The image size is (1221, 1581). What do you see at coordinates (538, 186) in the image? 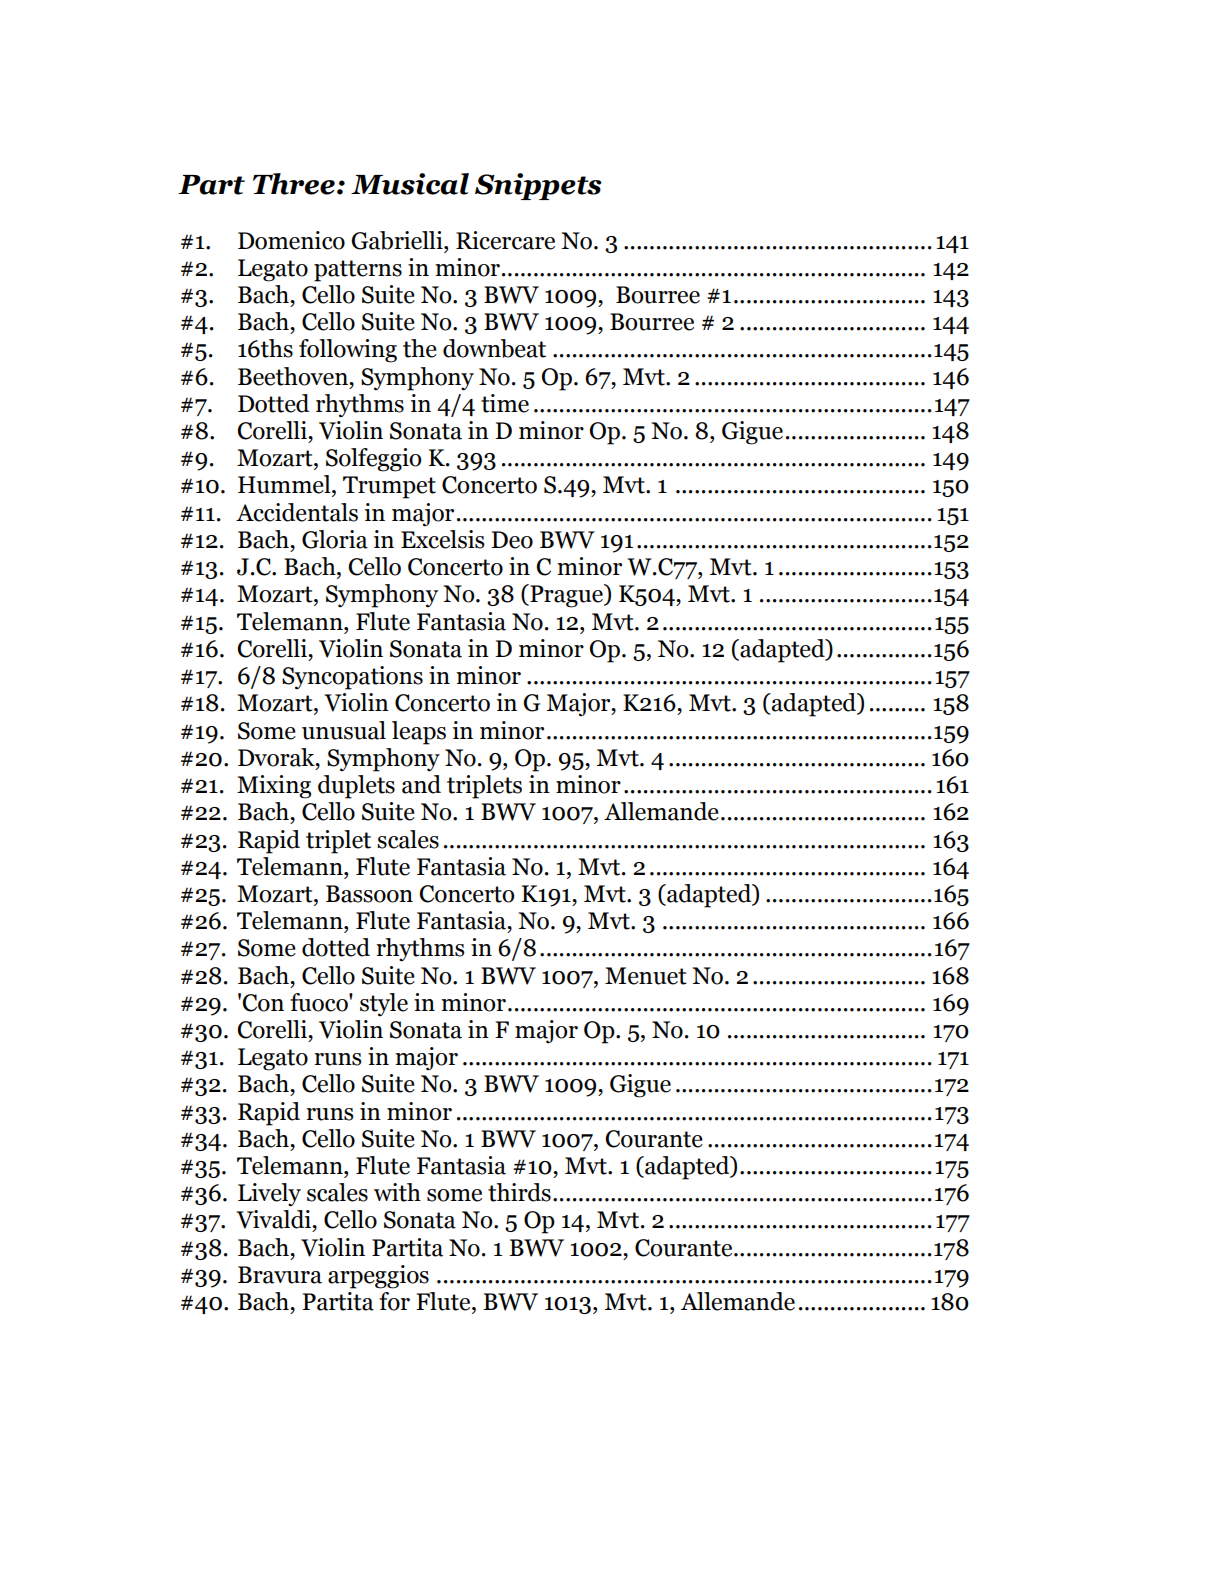
I see `Snippets` at bounding box center [538, 186].
